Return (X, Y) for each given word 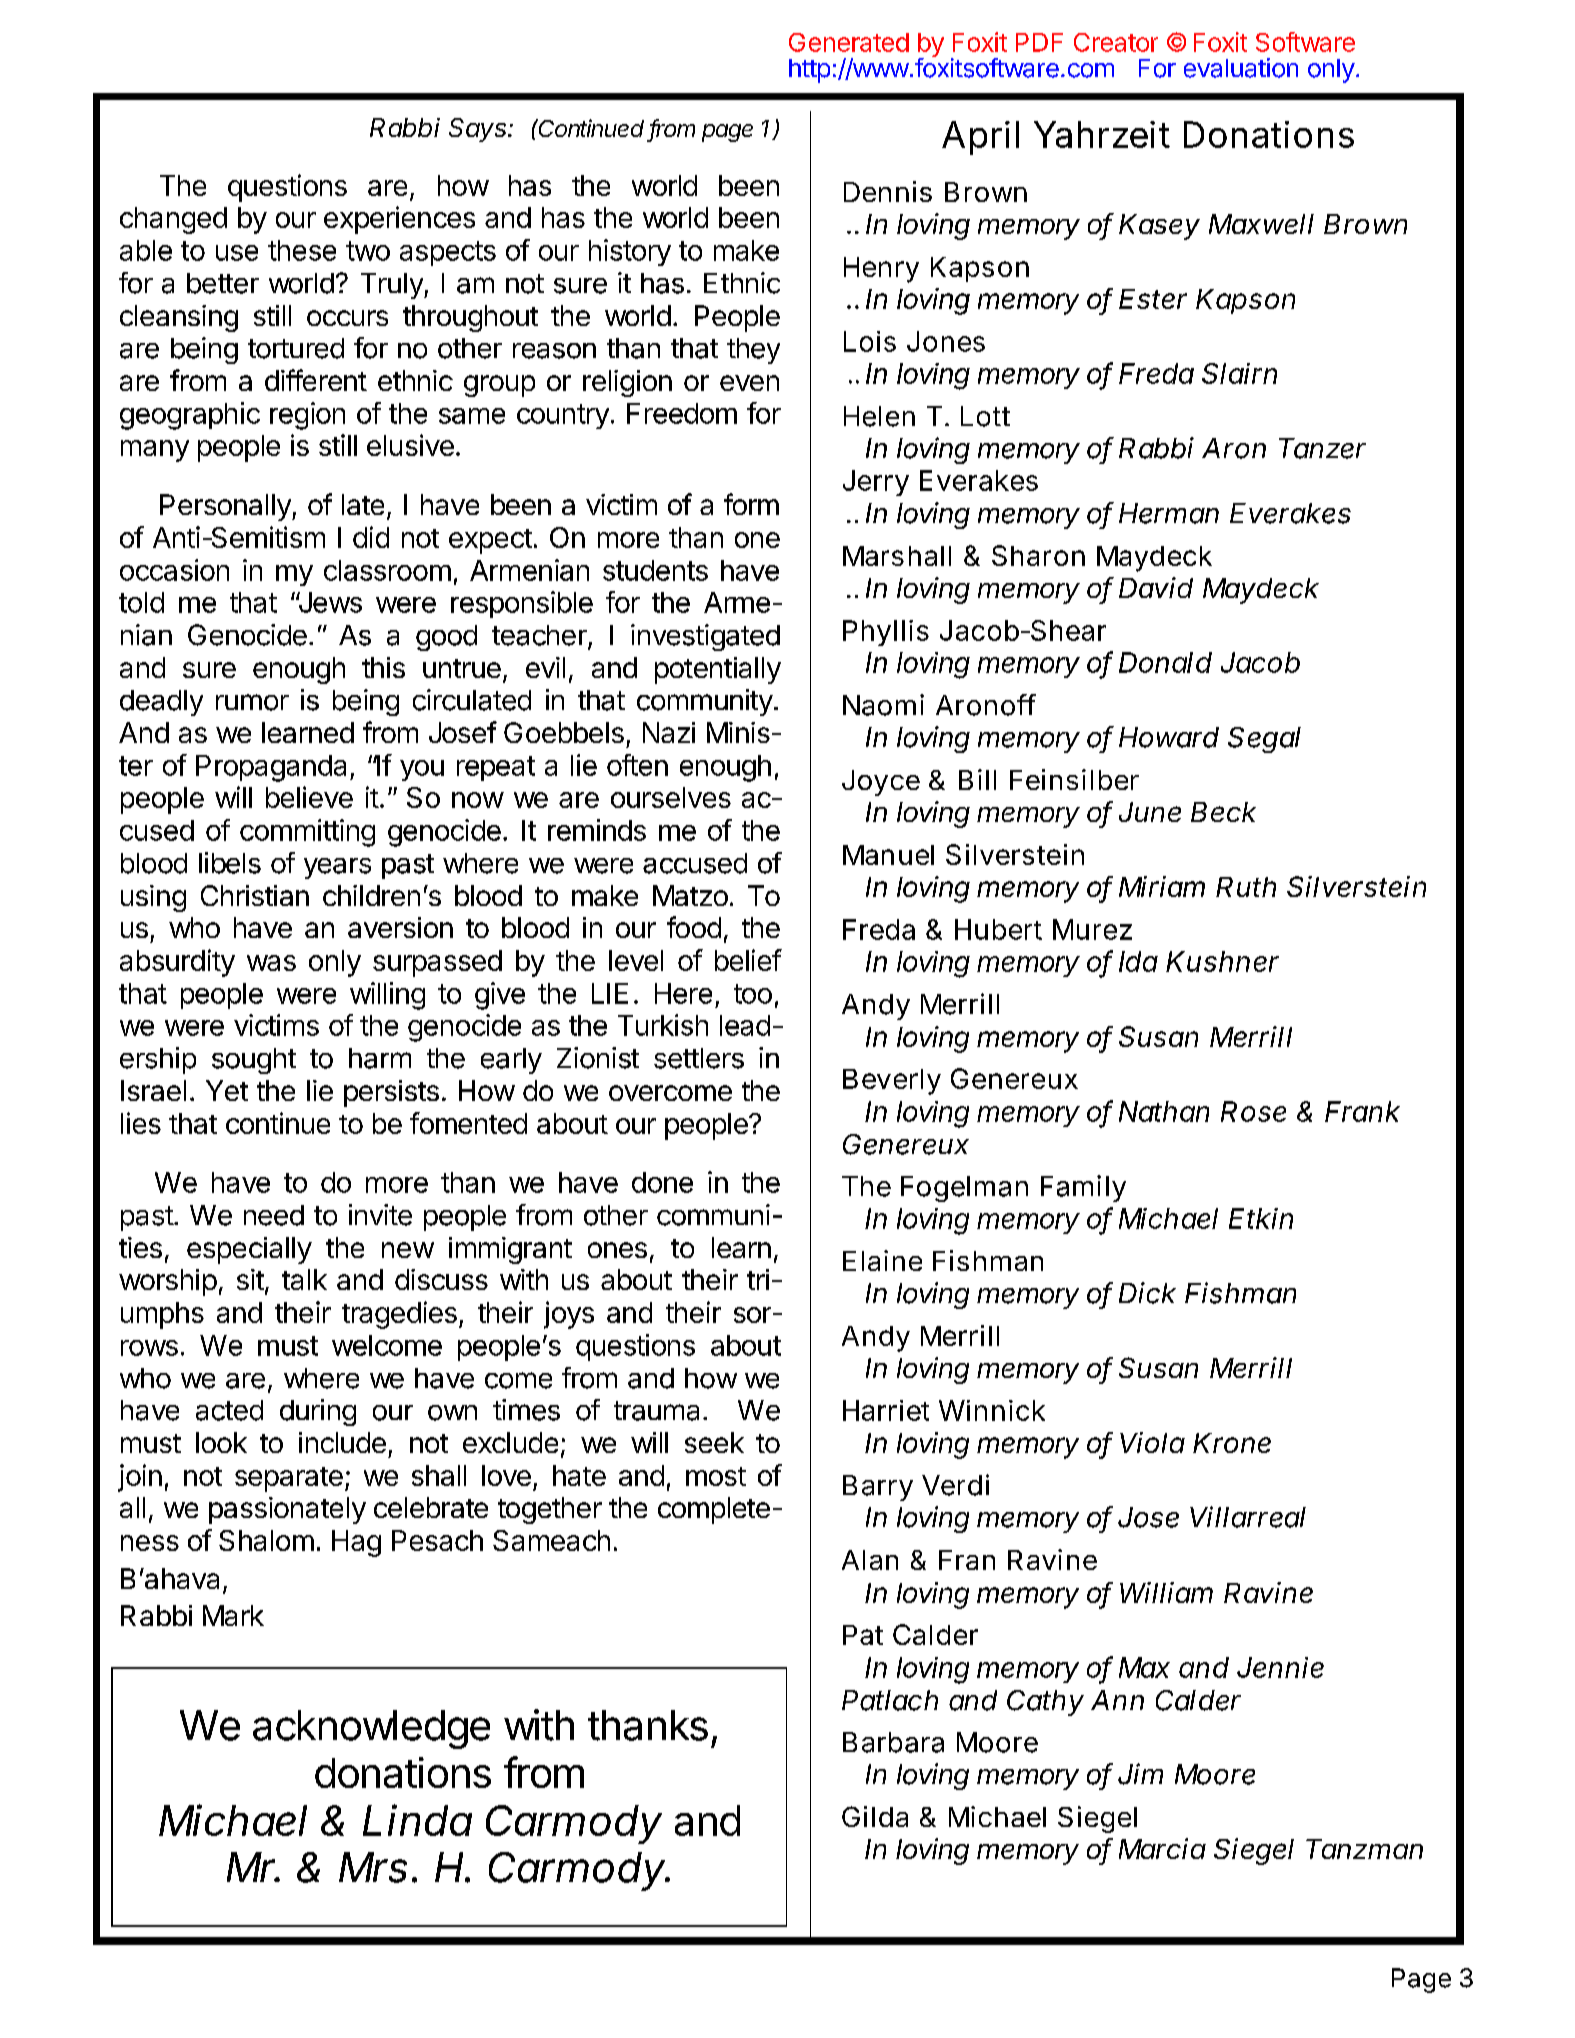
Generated (849, 42)
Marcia (1162, 1848)
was (271, 963)
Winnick (992, 1410)
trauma (656, 1411)
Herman (1169, 513)
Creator (1116, 42)
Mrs (376, 1867)
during (318, 1412)
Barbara (893, 1742)
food (694, 927)
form (751, 504)
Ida (1138, 961)
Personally (226, 507)
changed (173, 220)
